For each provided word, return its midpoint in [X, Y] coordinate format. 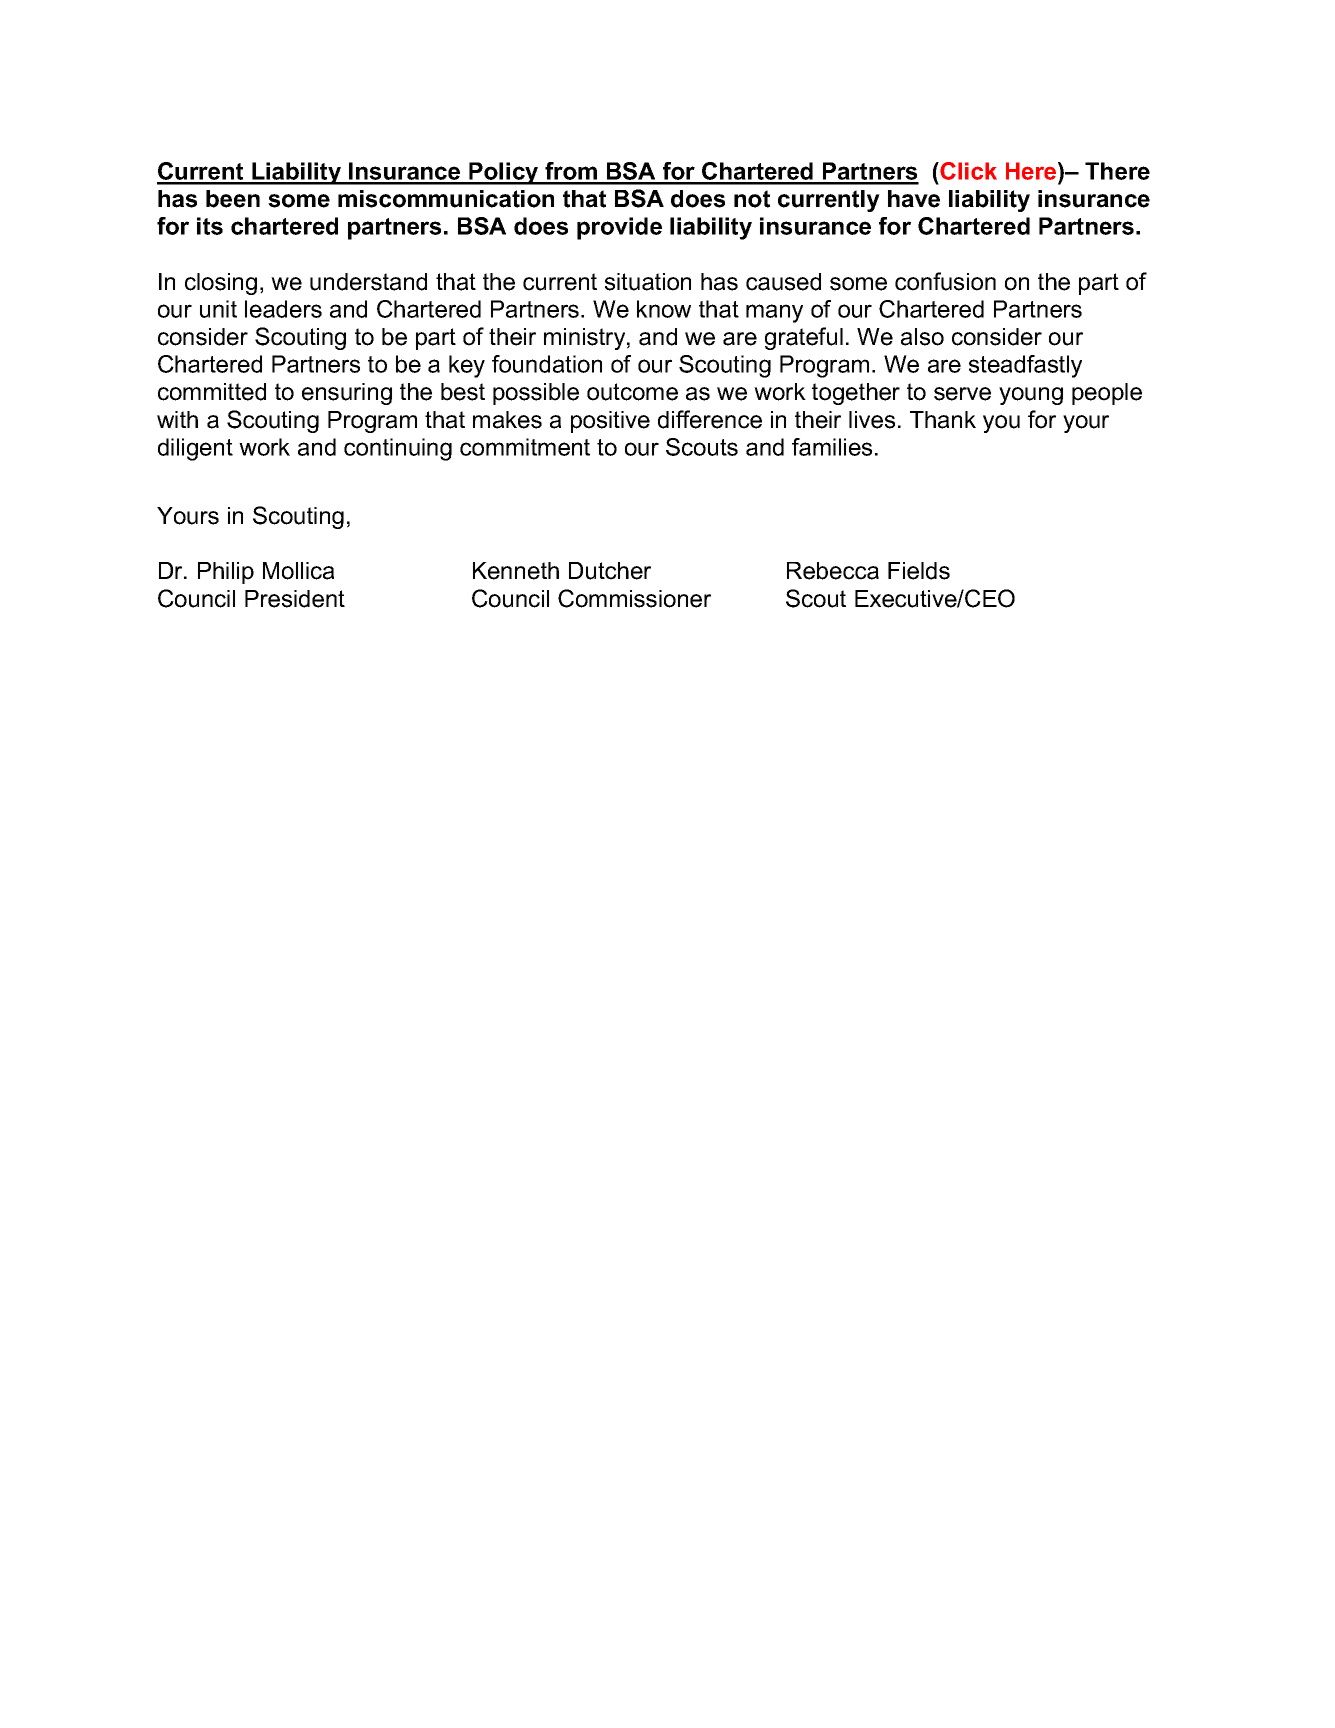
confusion [945, 281]
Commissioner [634, 598]
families [832, 447]
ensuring [347, 394]
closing [221, 284]
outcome [632, 392]
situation [648, 282]
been [233, 199]
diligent [195, 449]
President [295, 599]
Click [967, 171]
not [752, 199]
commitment [525, 447]
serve [962, 394]
